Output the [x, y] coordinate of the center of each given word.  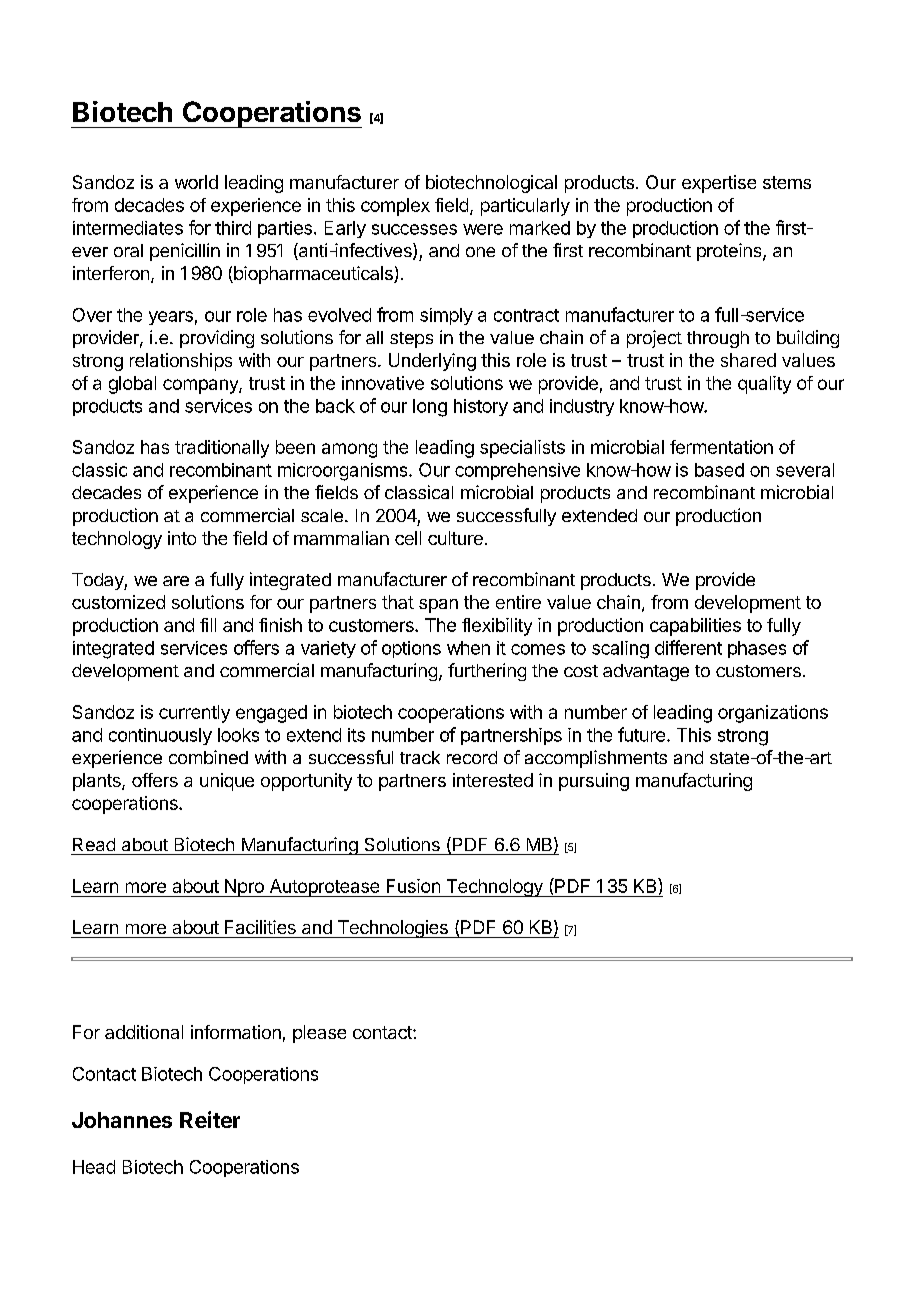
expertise [719, 184]
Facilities [260, 927]
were [483, 229]
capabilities [695, 627]
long [430, 408]
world [196, 182]
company [201, 386]
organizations [773, 714]
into [182, 538]
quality [764, 385]
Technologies [392, 929]
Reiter [210, 1119]
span [438, 606]
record [472, 757]
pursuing [594, 782]
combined [208, 757]
